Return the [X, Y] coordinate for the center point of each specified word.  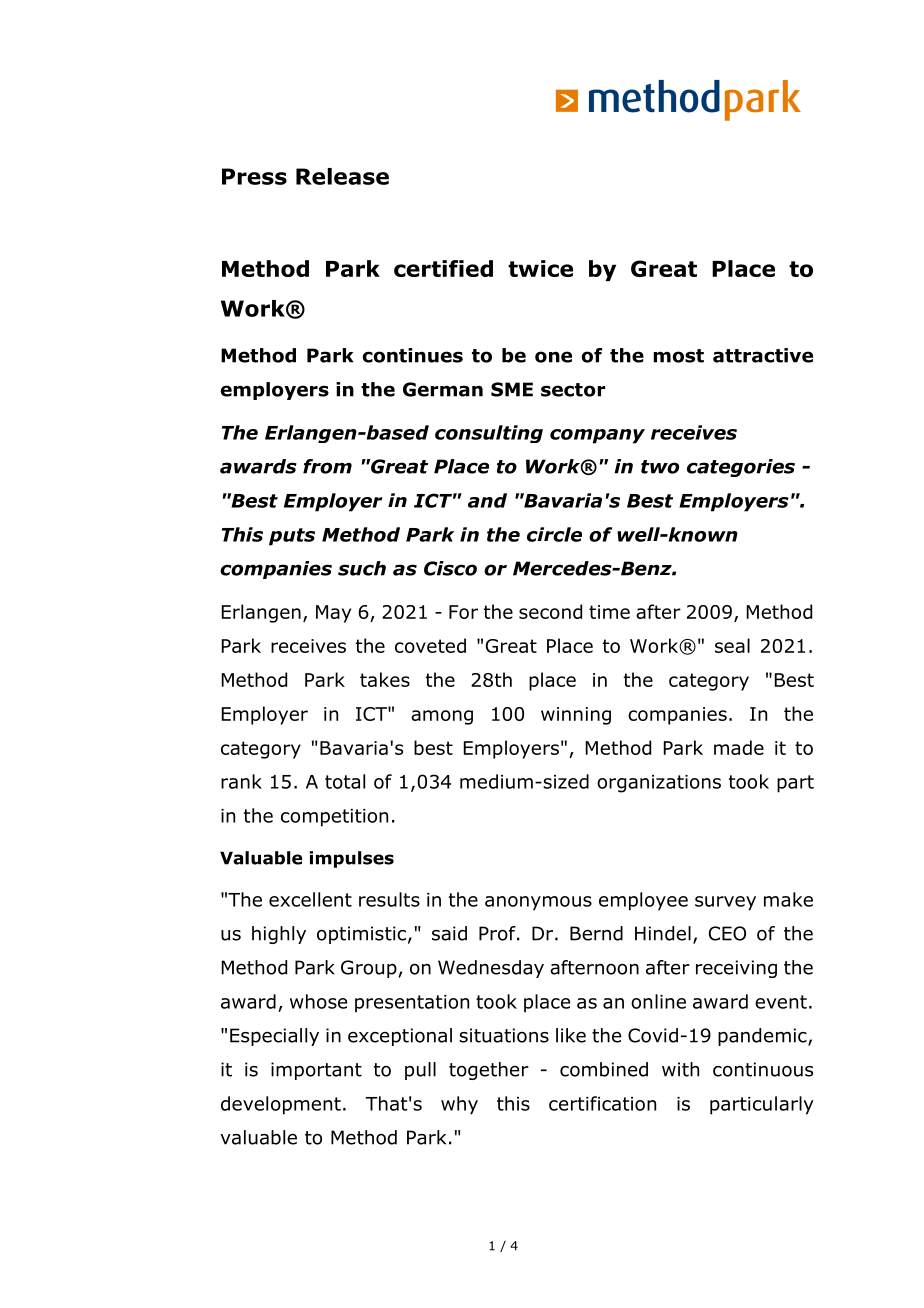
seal [732, 645]
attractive [763, 355]
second [550, 611]
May [333, 614]
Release [342, 176]
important [316, 1071]
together [489, 1071]
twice [540, 268]
